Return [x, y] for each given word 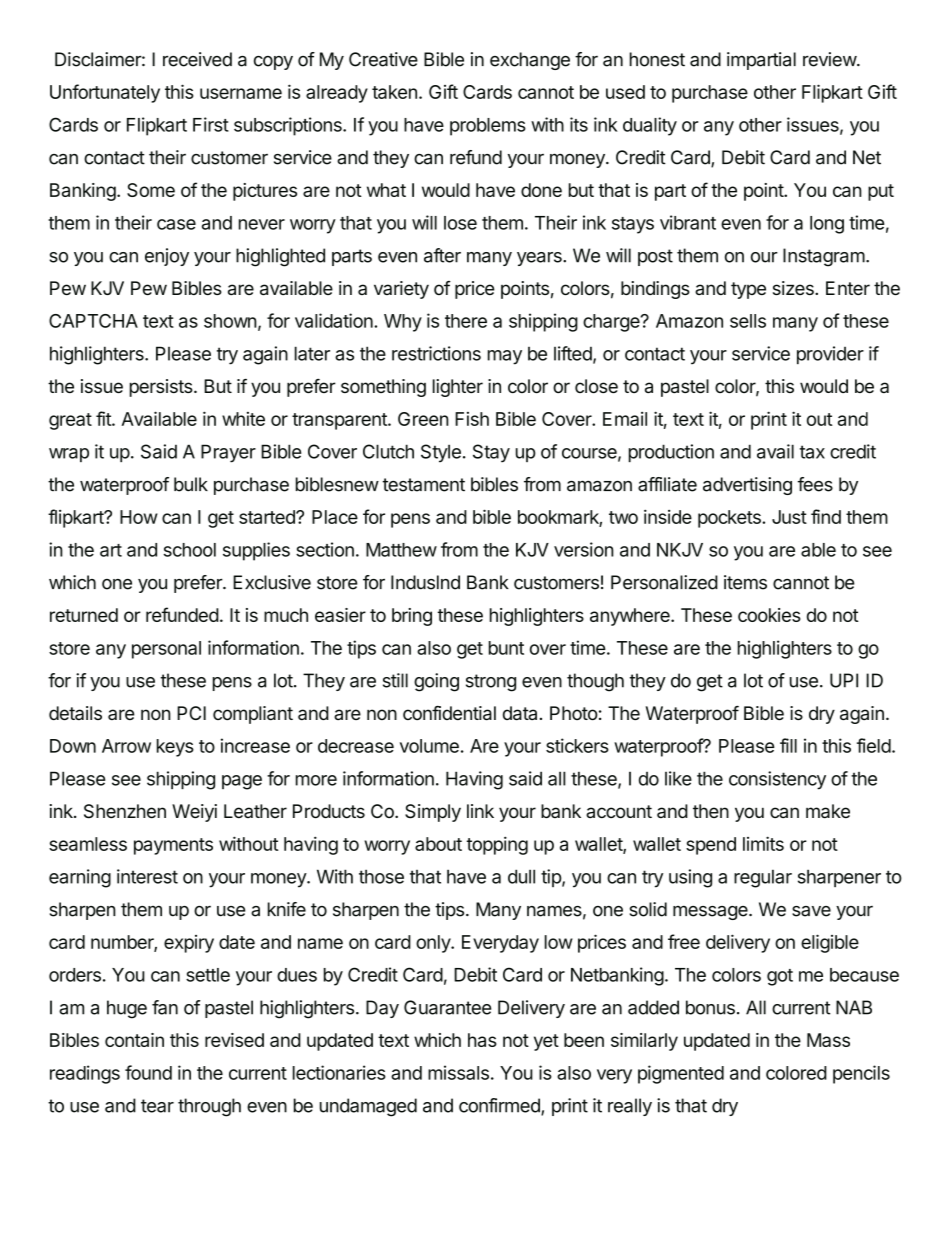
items [745, 582]
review [830, 59]
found [148, 1072]
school [189, 550]
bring [412, 617]
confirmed [500, 1106]
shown [230, 321]
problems [488, 127]
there [466, 321]
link [480, 811]
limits [763, 843]
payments [173, 846]
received [197, 59]
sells [748, 321]
